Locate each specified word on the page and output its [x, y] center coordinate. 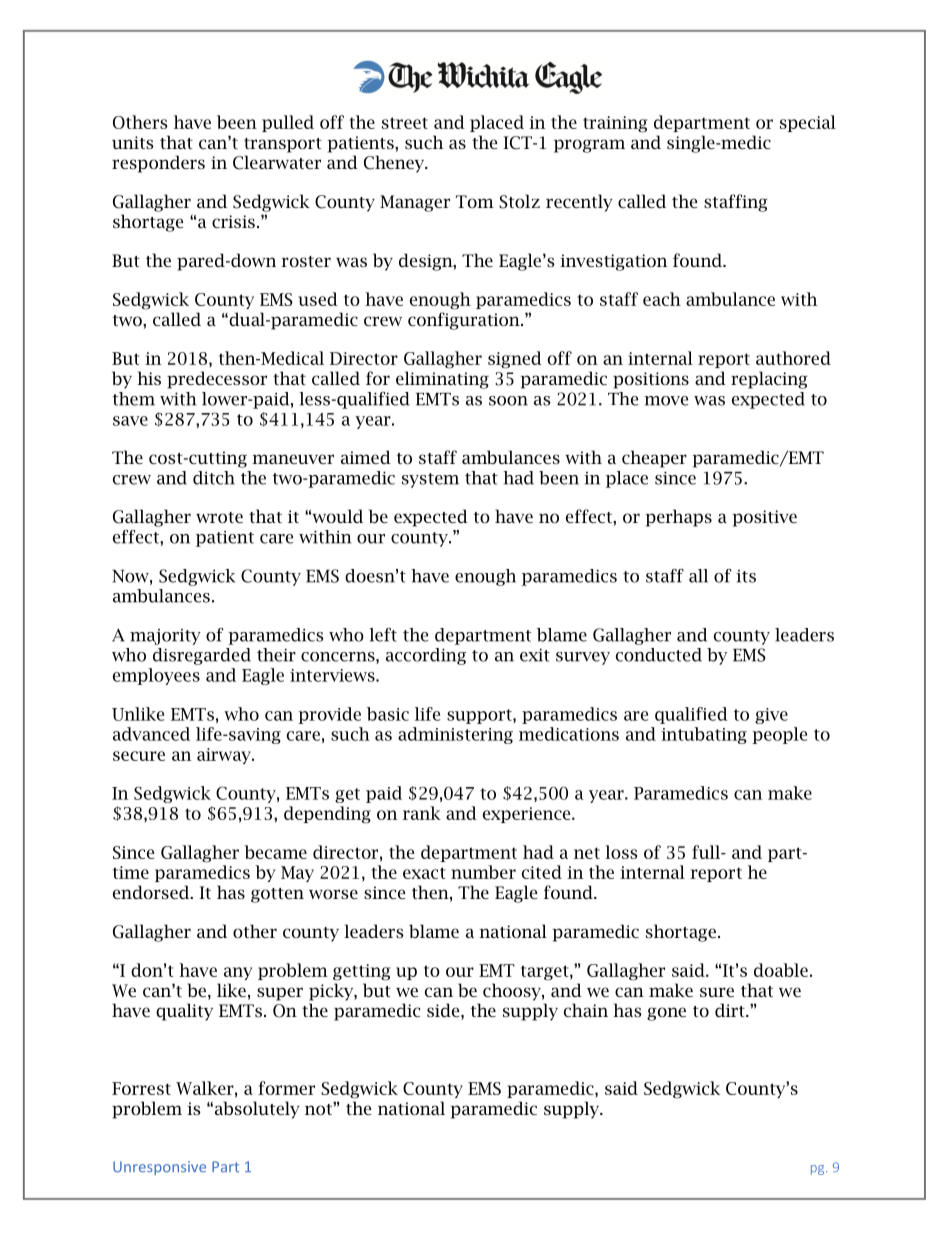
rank [422, 813]
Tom [475, 201]
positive [765, 518]
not [319, 1108]
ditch [214, 478]
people [779, 735]
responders [158, 164]
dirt [731, 1010]
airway [225, 756]
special [808, 123]
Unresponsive [159, 1168]
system [430, 480]
